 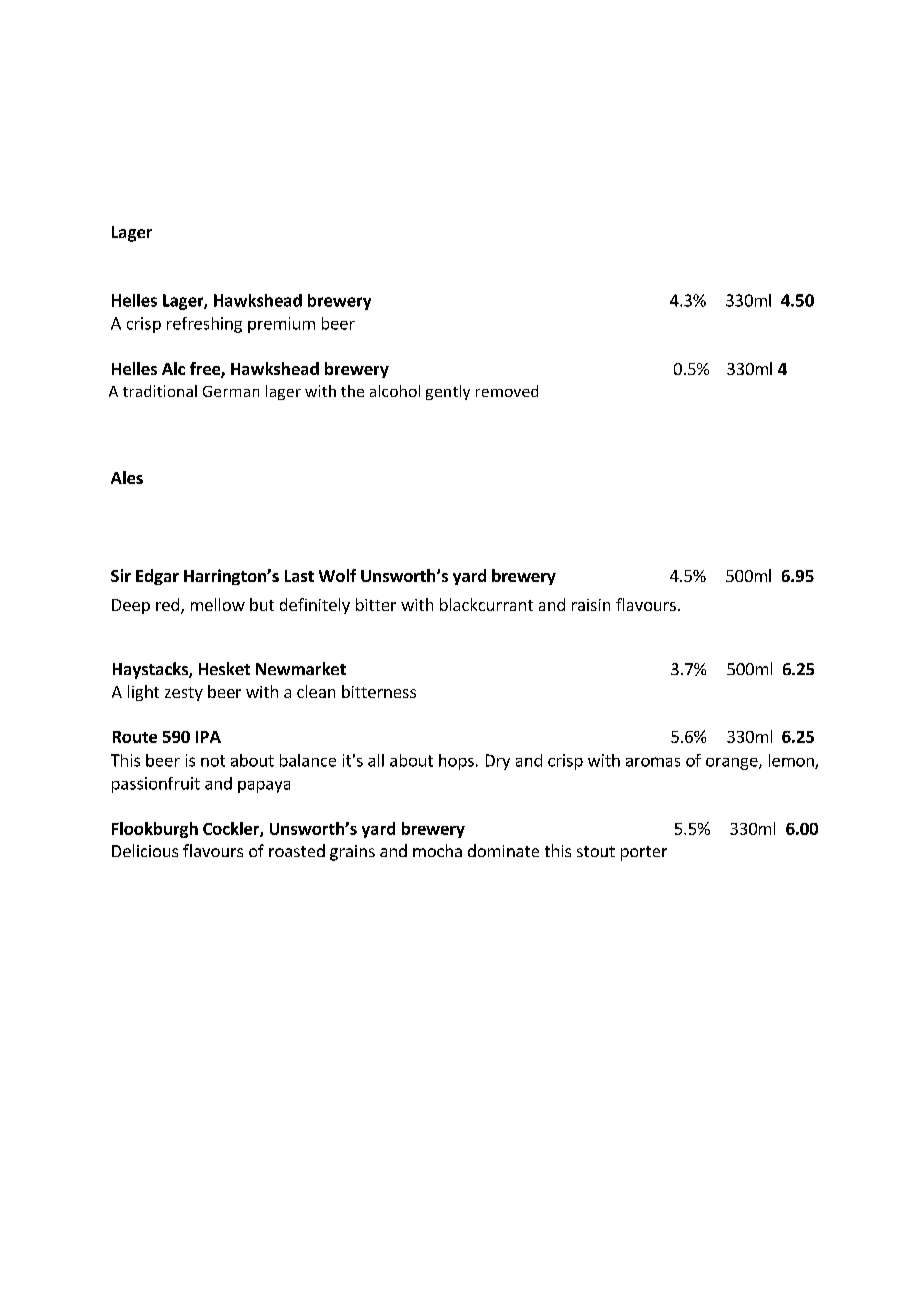 I want to click on Ales, so click(x=127, y=477).
